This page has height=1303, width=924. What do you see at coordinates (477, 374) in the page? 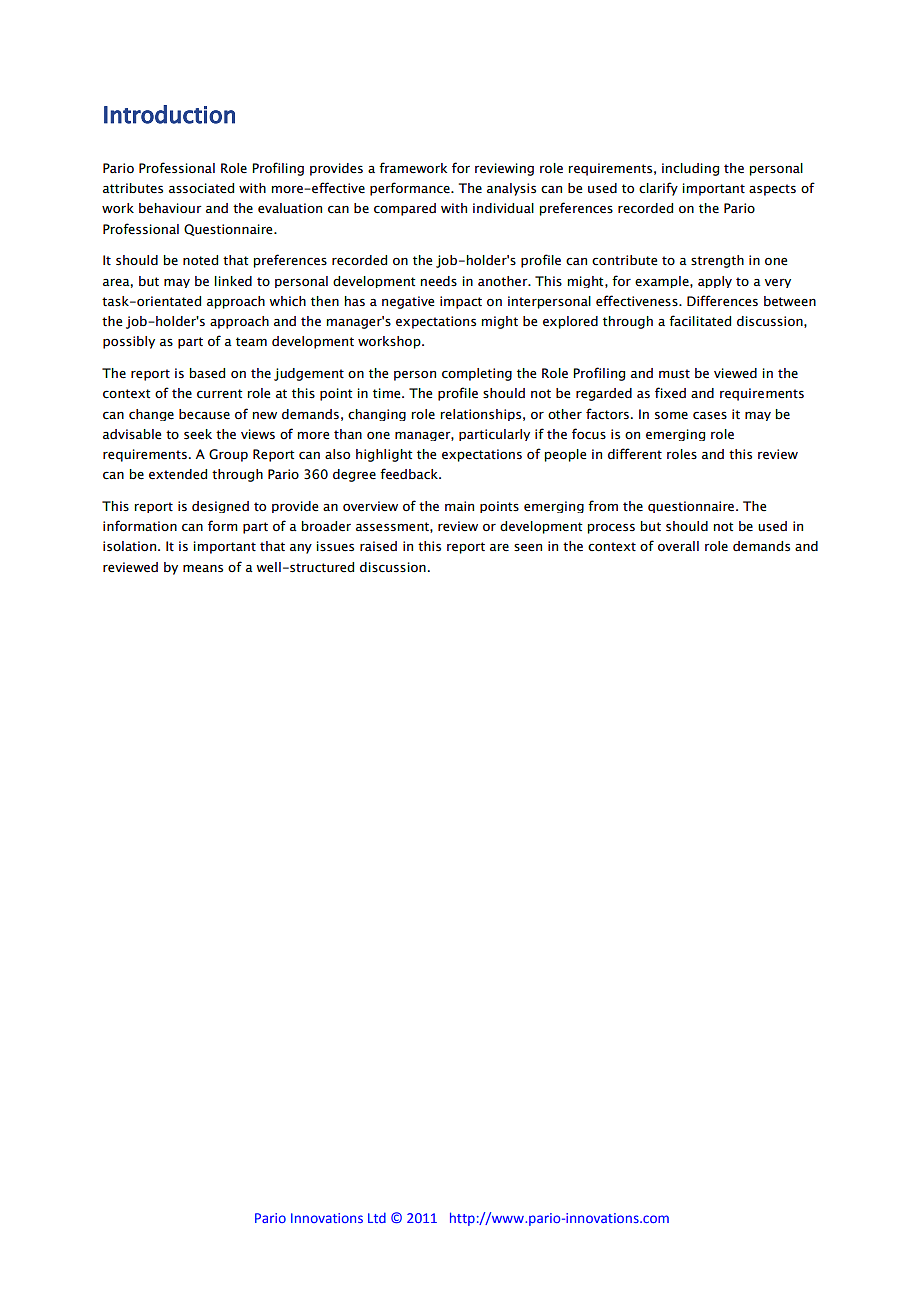
I see `completing` at bounding box center [477, 374].
